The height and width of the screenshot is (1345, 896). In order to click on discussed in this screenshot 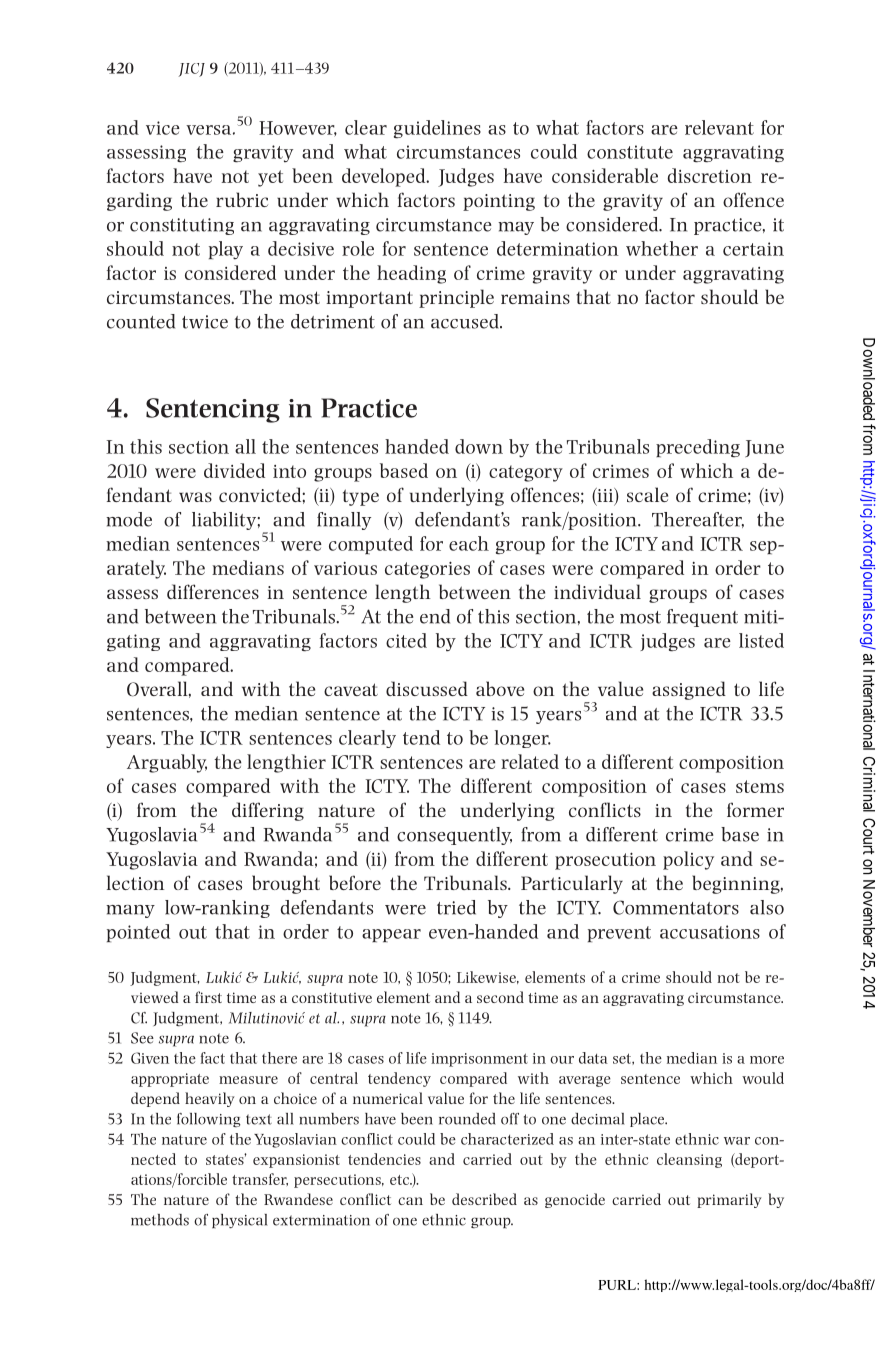, I will do `click(427, 688)`.
